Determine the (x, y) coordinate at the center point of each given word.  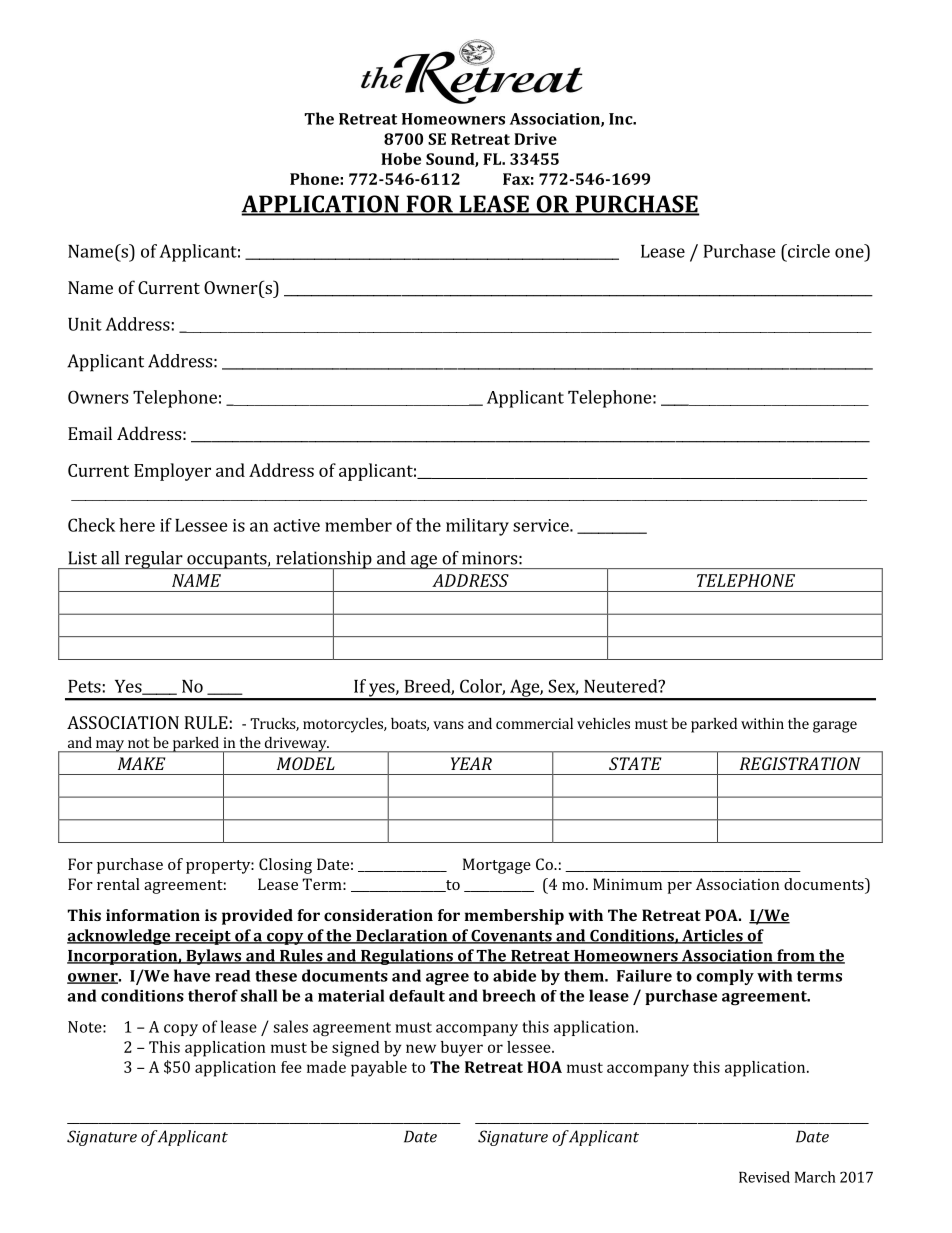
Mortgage (497, 866)
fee (291, 1067)
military (477, 527)
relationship (324, 561)
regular (154, 560)
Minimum (627, 884)
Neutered (622, 686)
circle (807, 251)
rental (118, 884)
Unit (85, 324)
